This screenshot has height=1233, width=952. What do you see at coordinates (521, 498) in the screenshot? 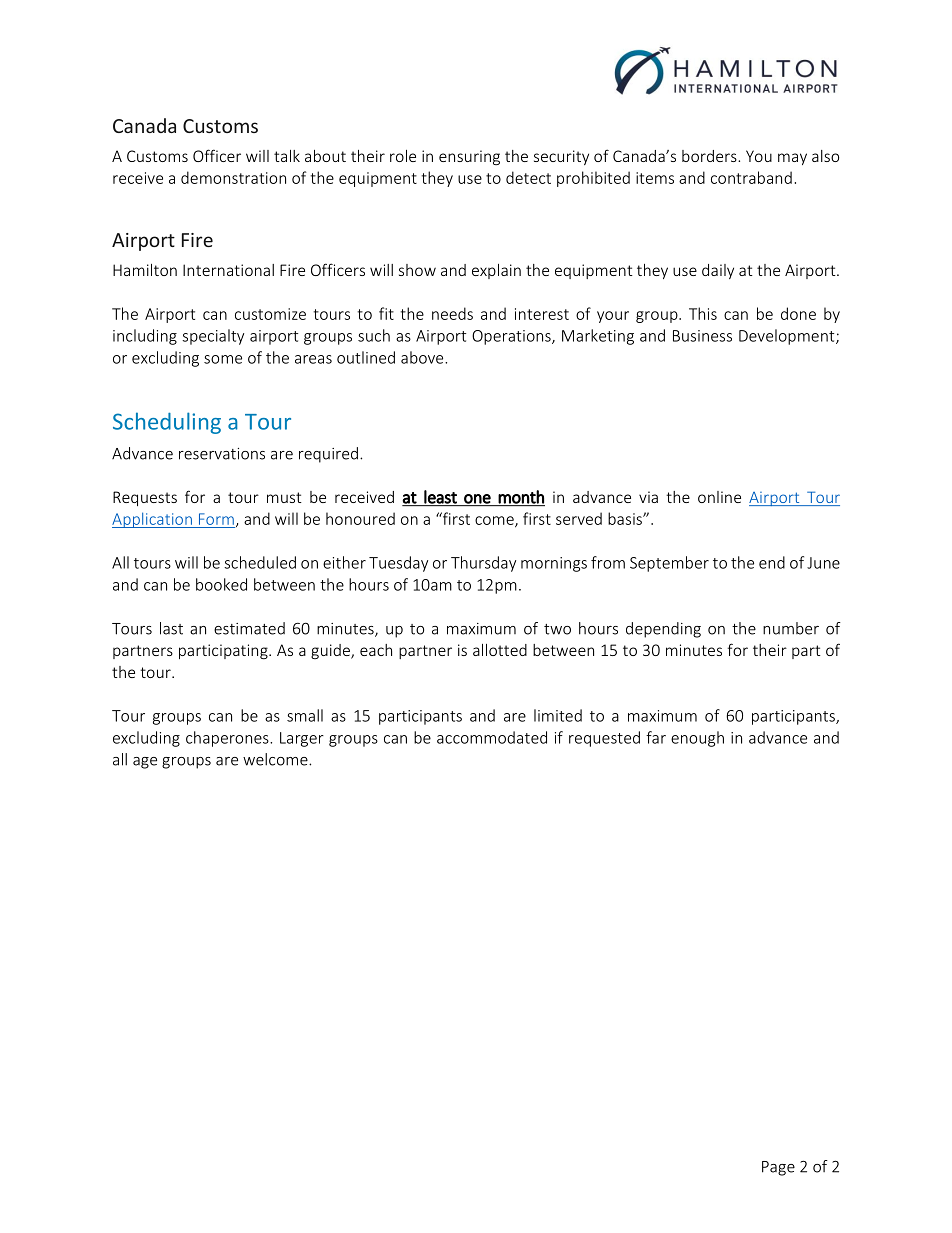
I see `month` at bounding box center [521, 498].
